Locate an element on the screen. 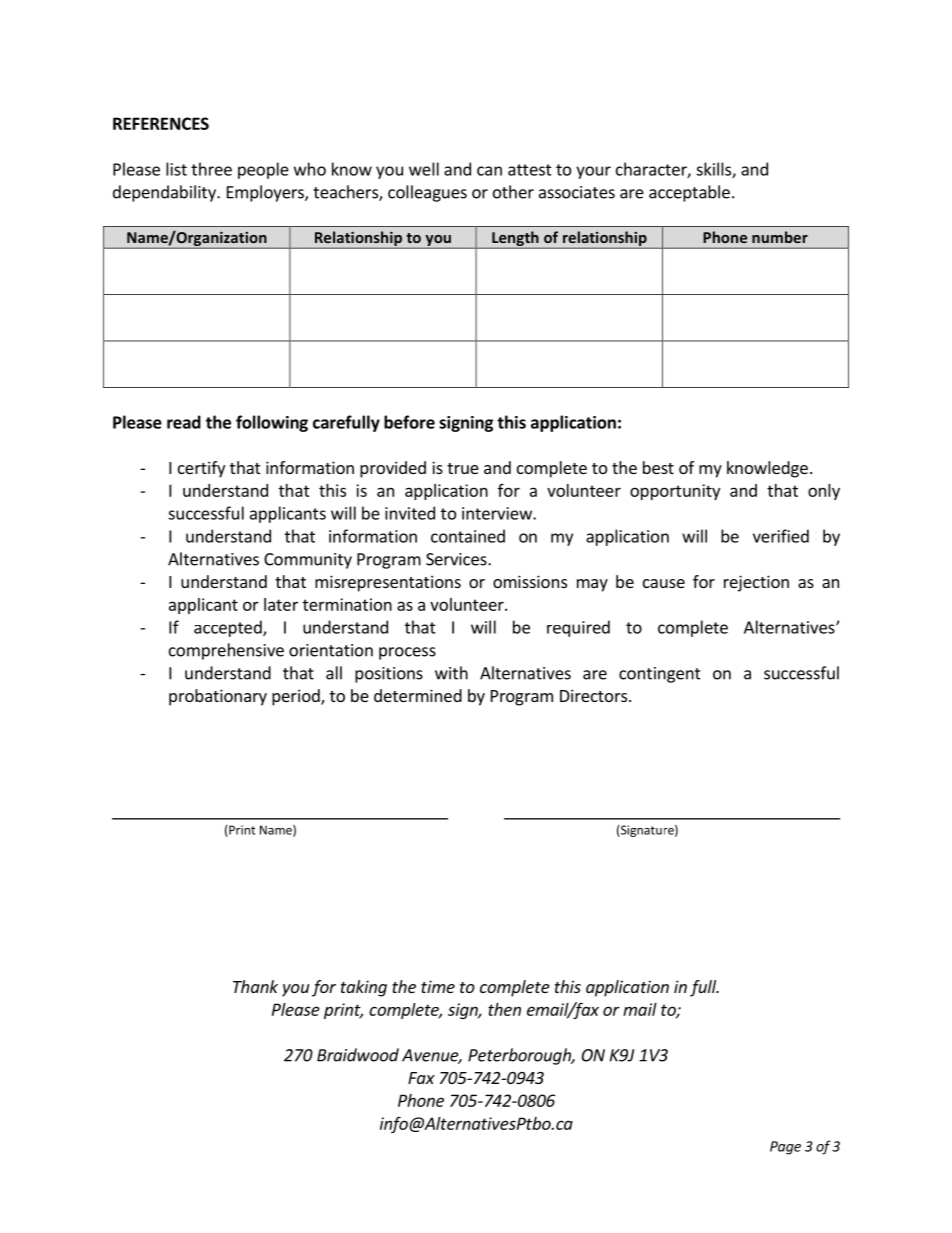 The height and width of the screenshot is (1233, 952). rejection is located at coordinates (756, 583).
